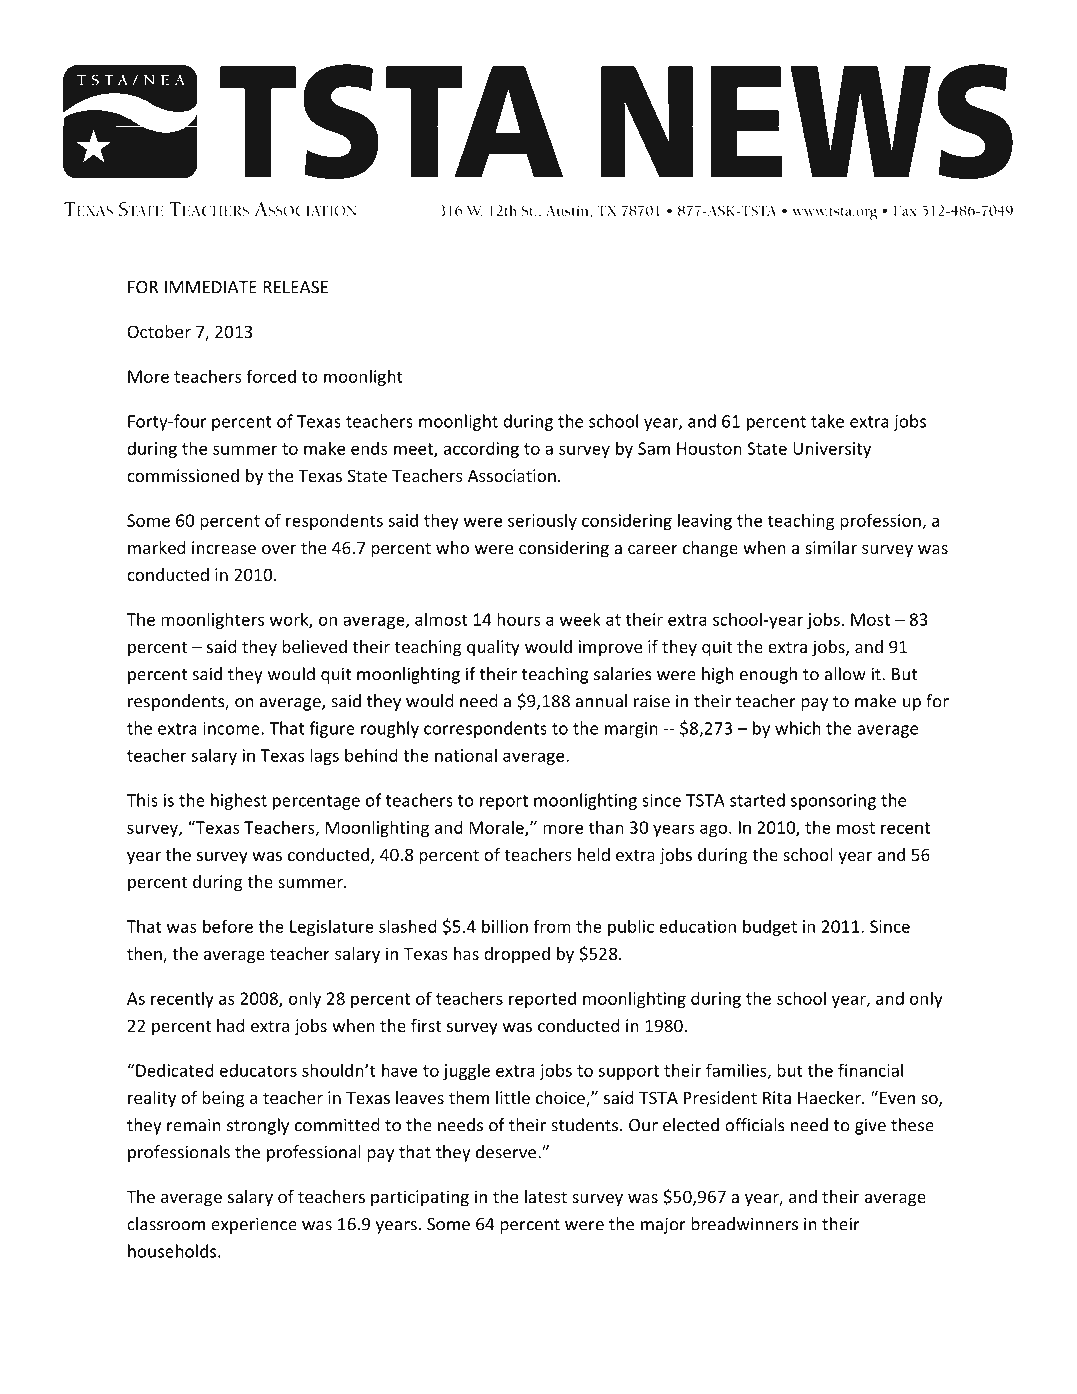  Describe the element at coordinates (546, 1196) in the image. I see `latest` at that location.
